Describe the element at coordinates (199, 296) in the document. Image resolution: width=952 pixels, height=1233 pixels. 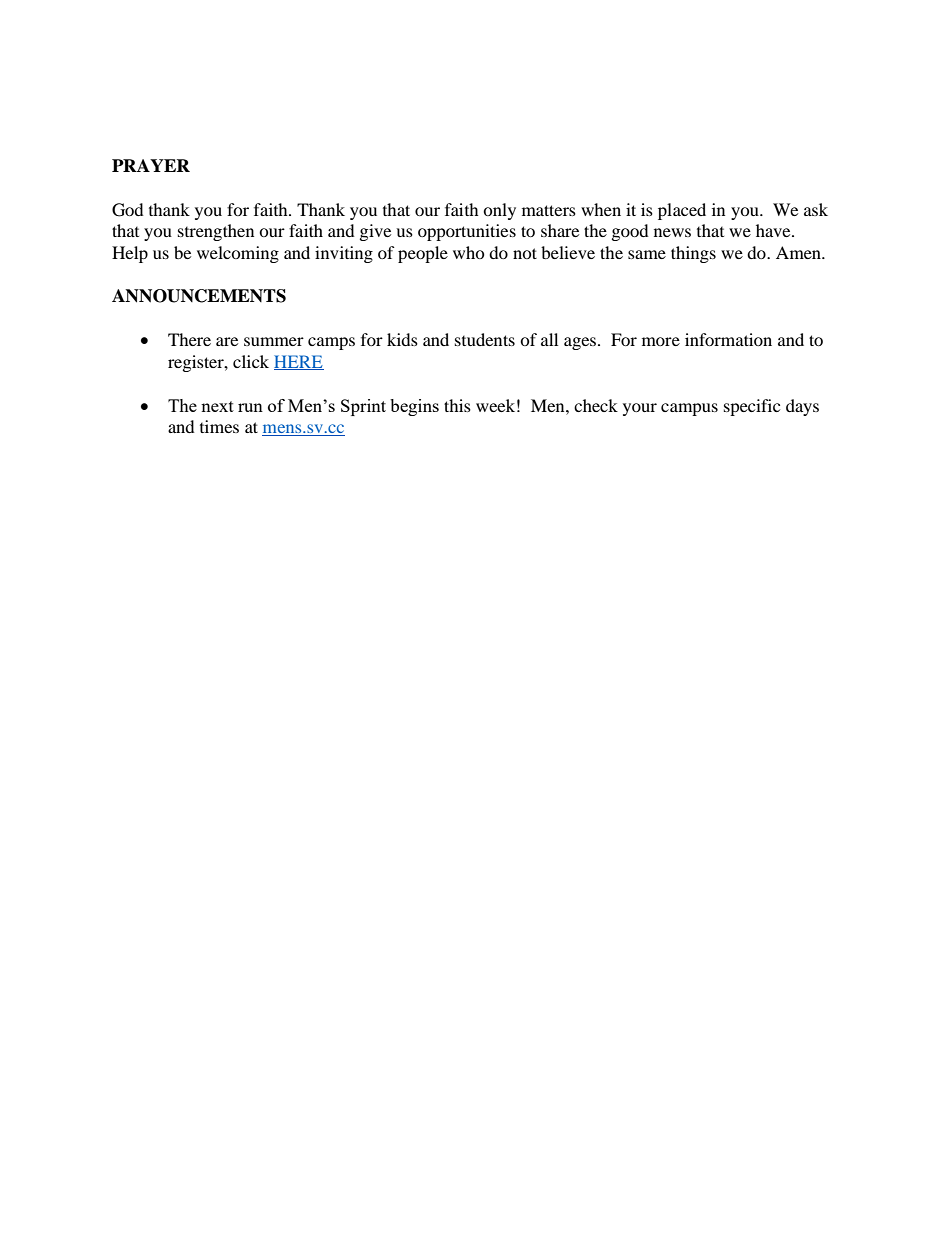
I see `ANNOUNCEMENTS` at that location.
